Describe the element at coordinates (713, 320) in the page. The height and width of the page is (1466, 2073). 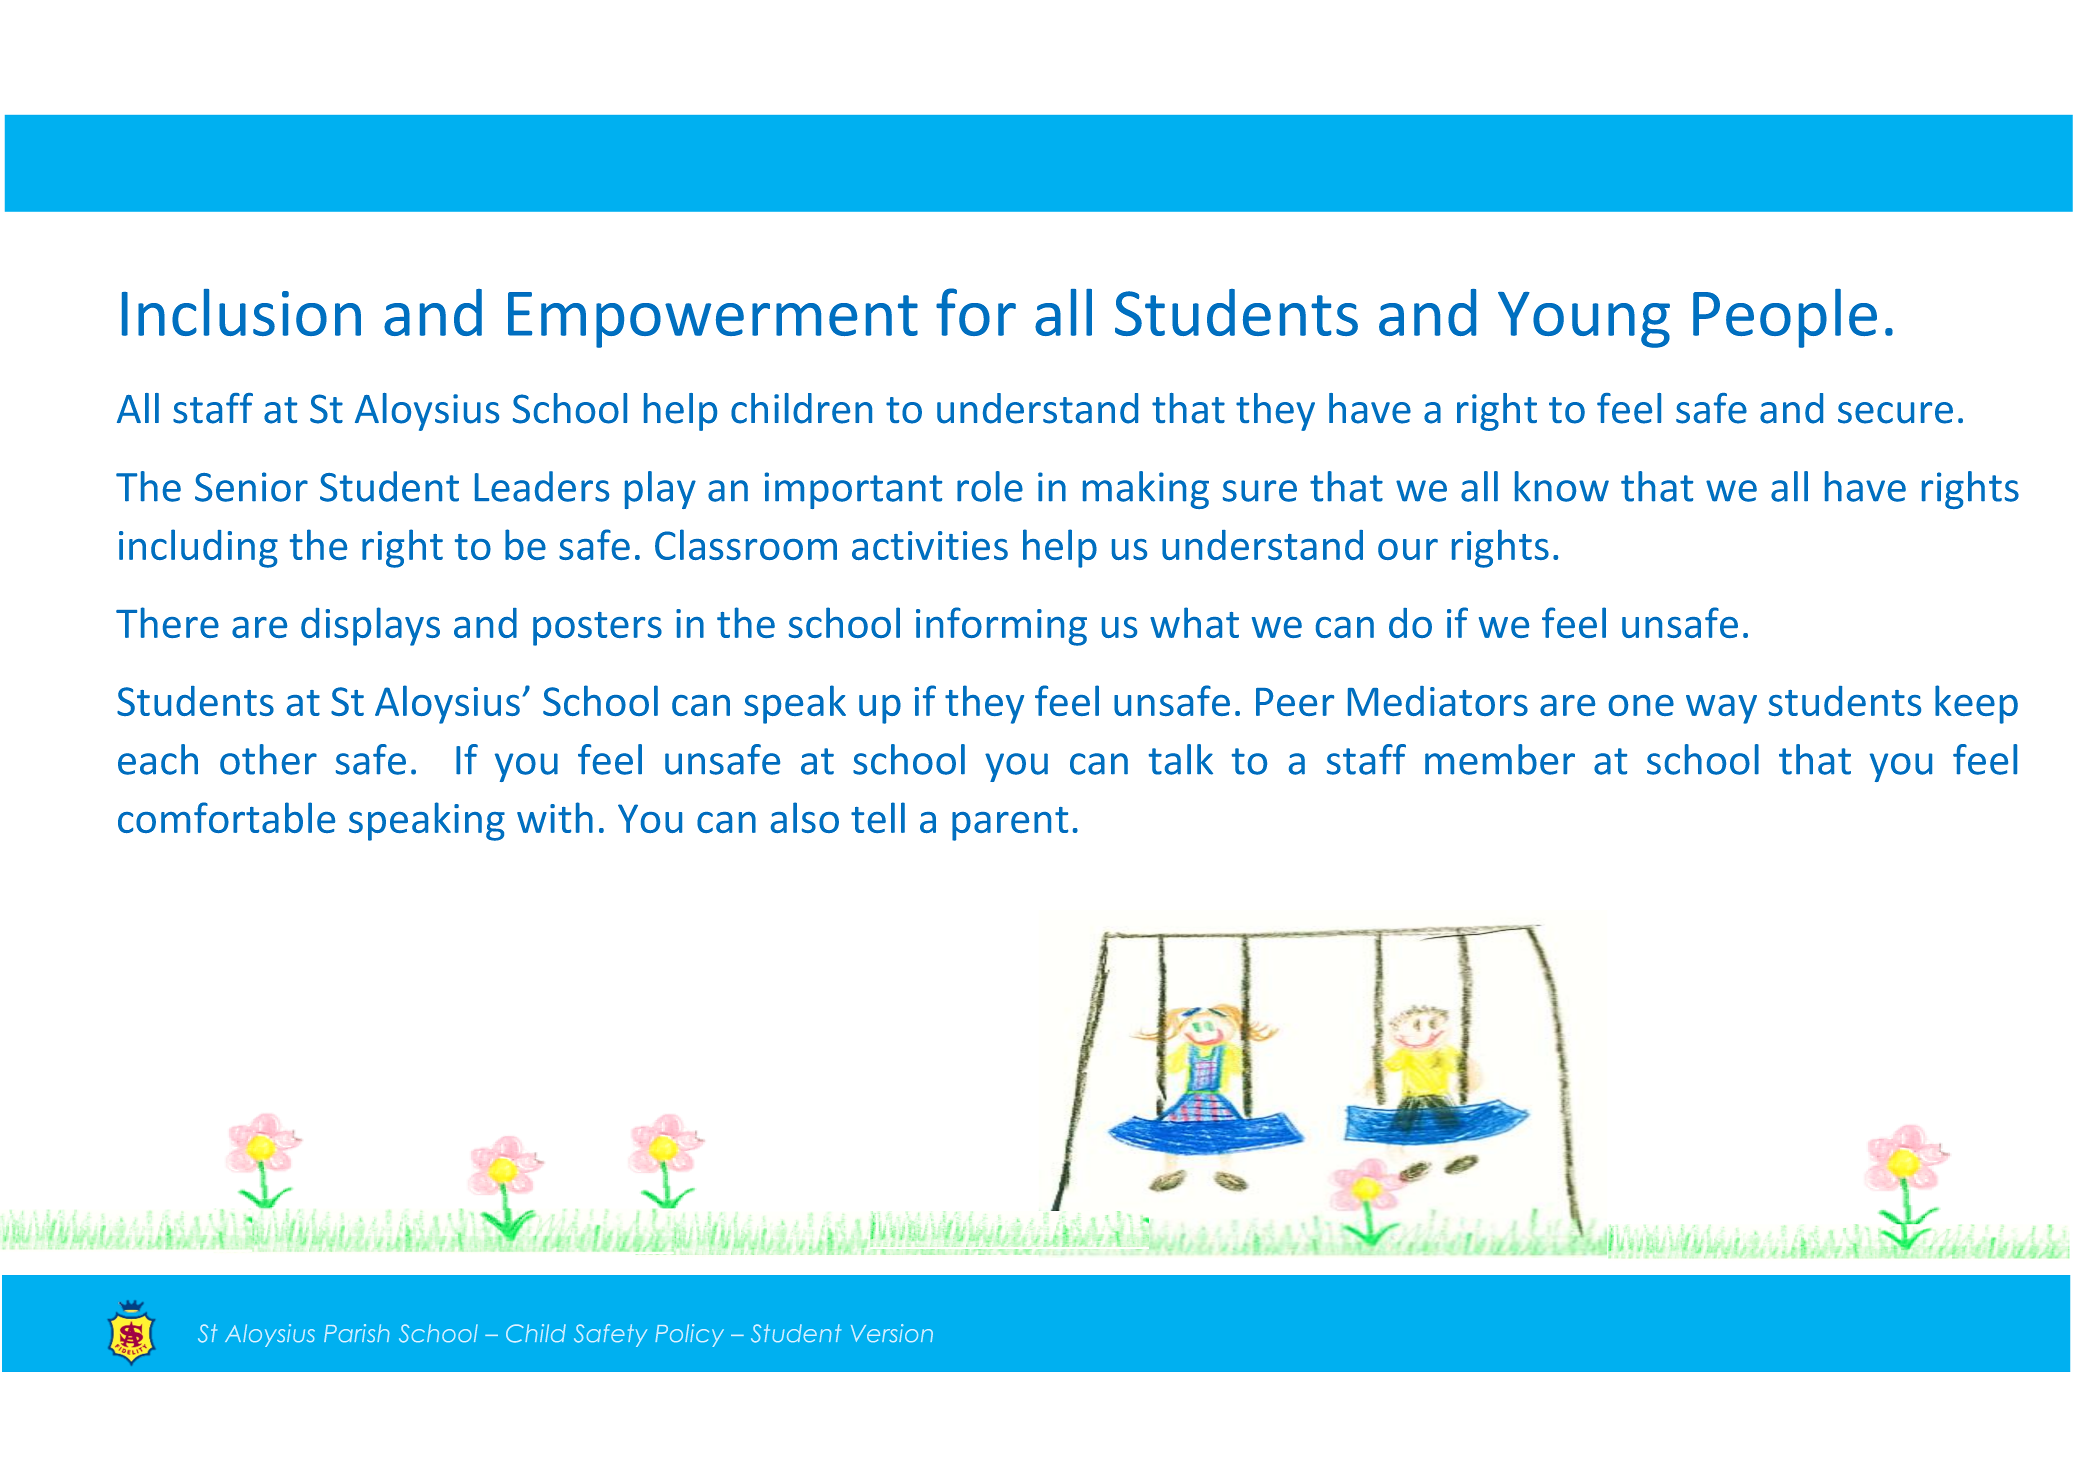
I see `Empowerment` at that location.
